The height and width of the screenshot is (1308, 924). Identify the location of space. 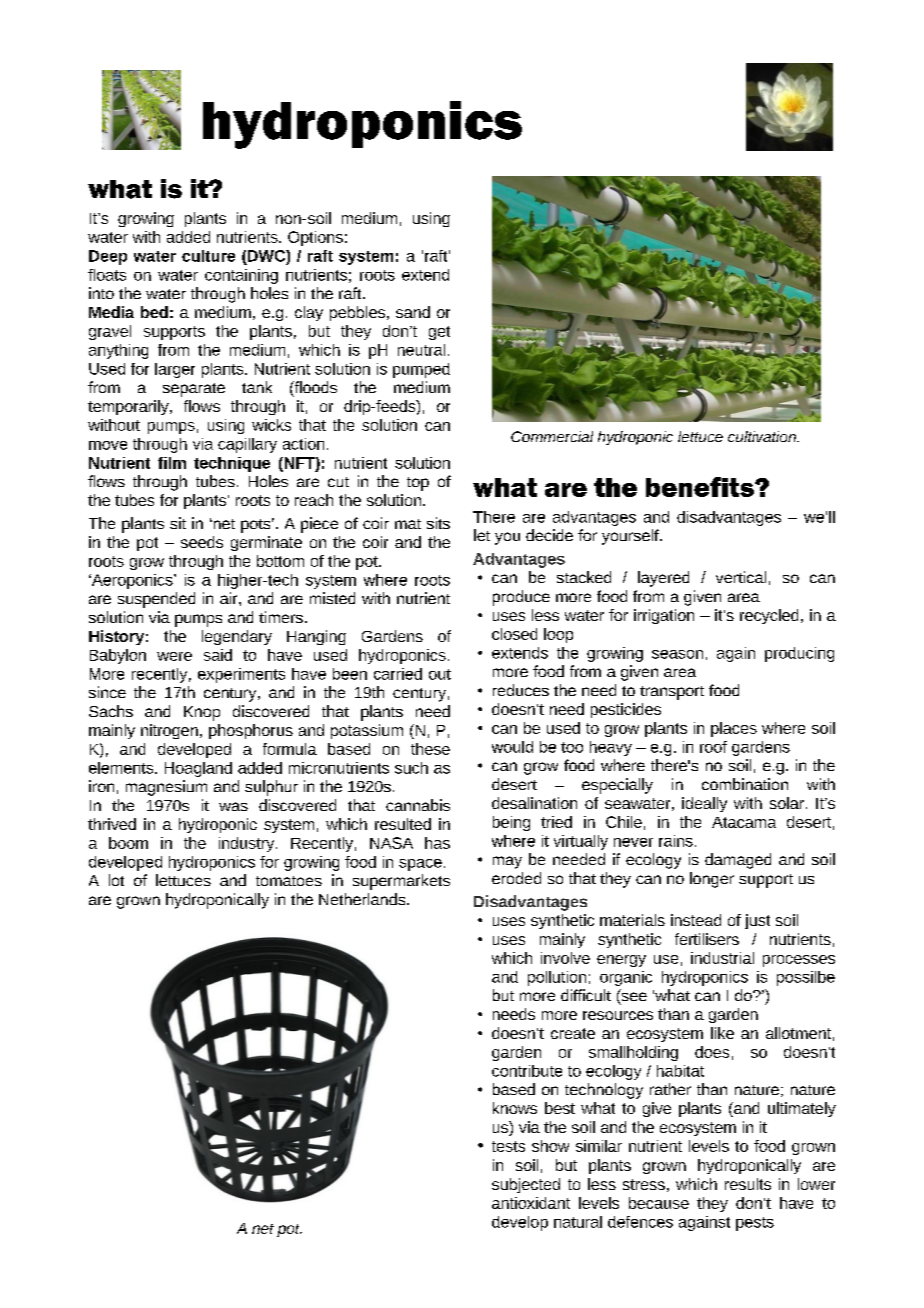
(420, 865).
